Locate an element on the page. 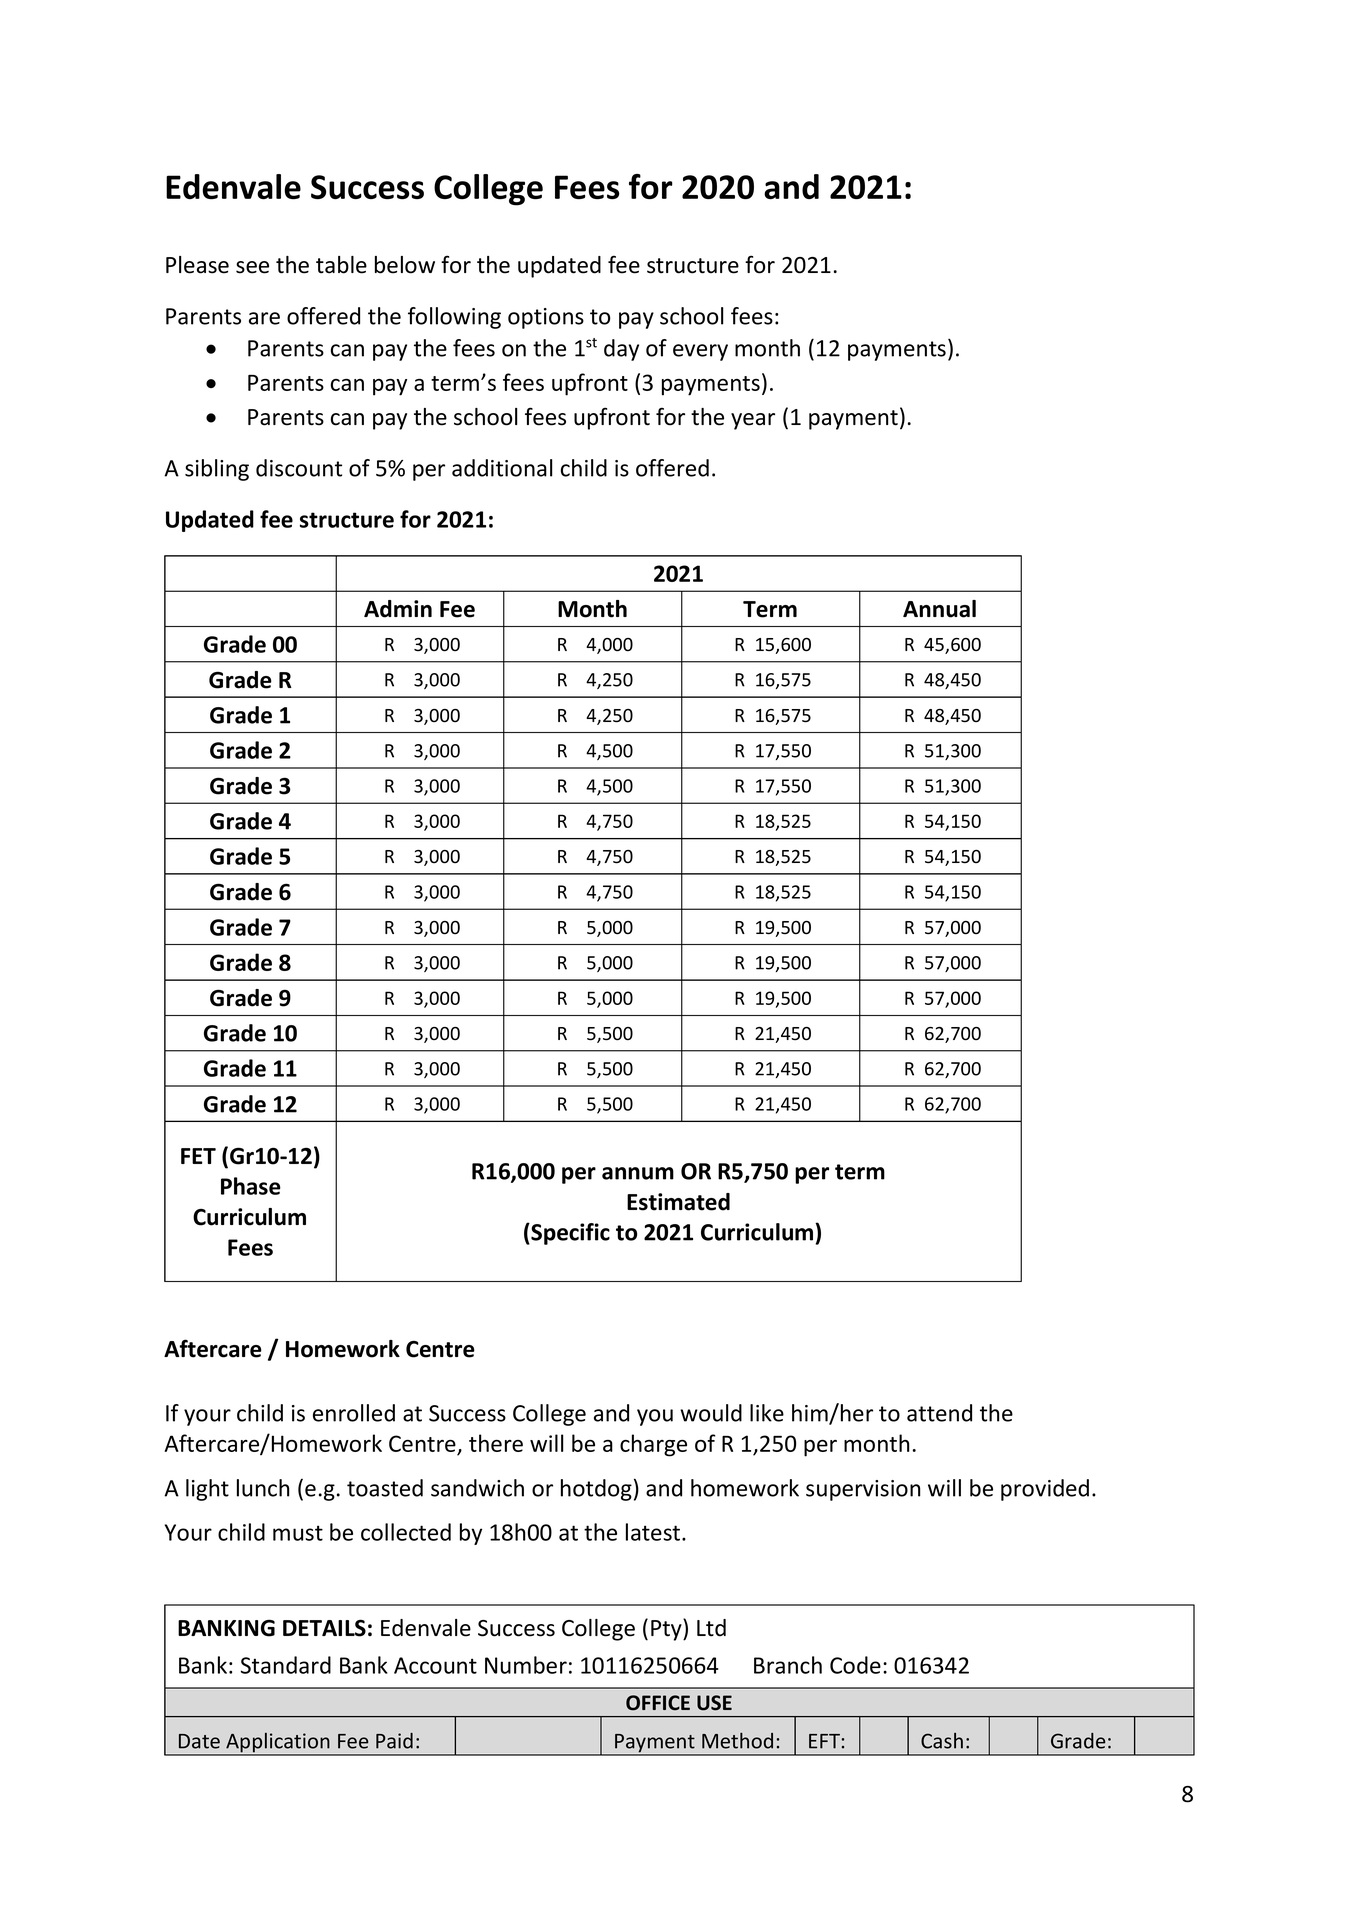  Estimated is located at coordinates (678, 1202).
